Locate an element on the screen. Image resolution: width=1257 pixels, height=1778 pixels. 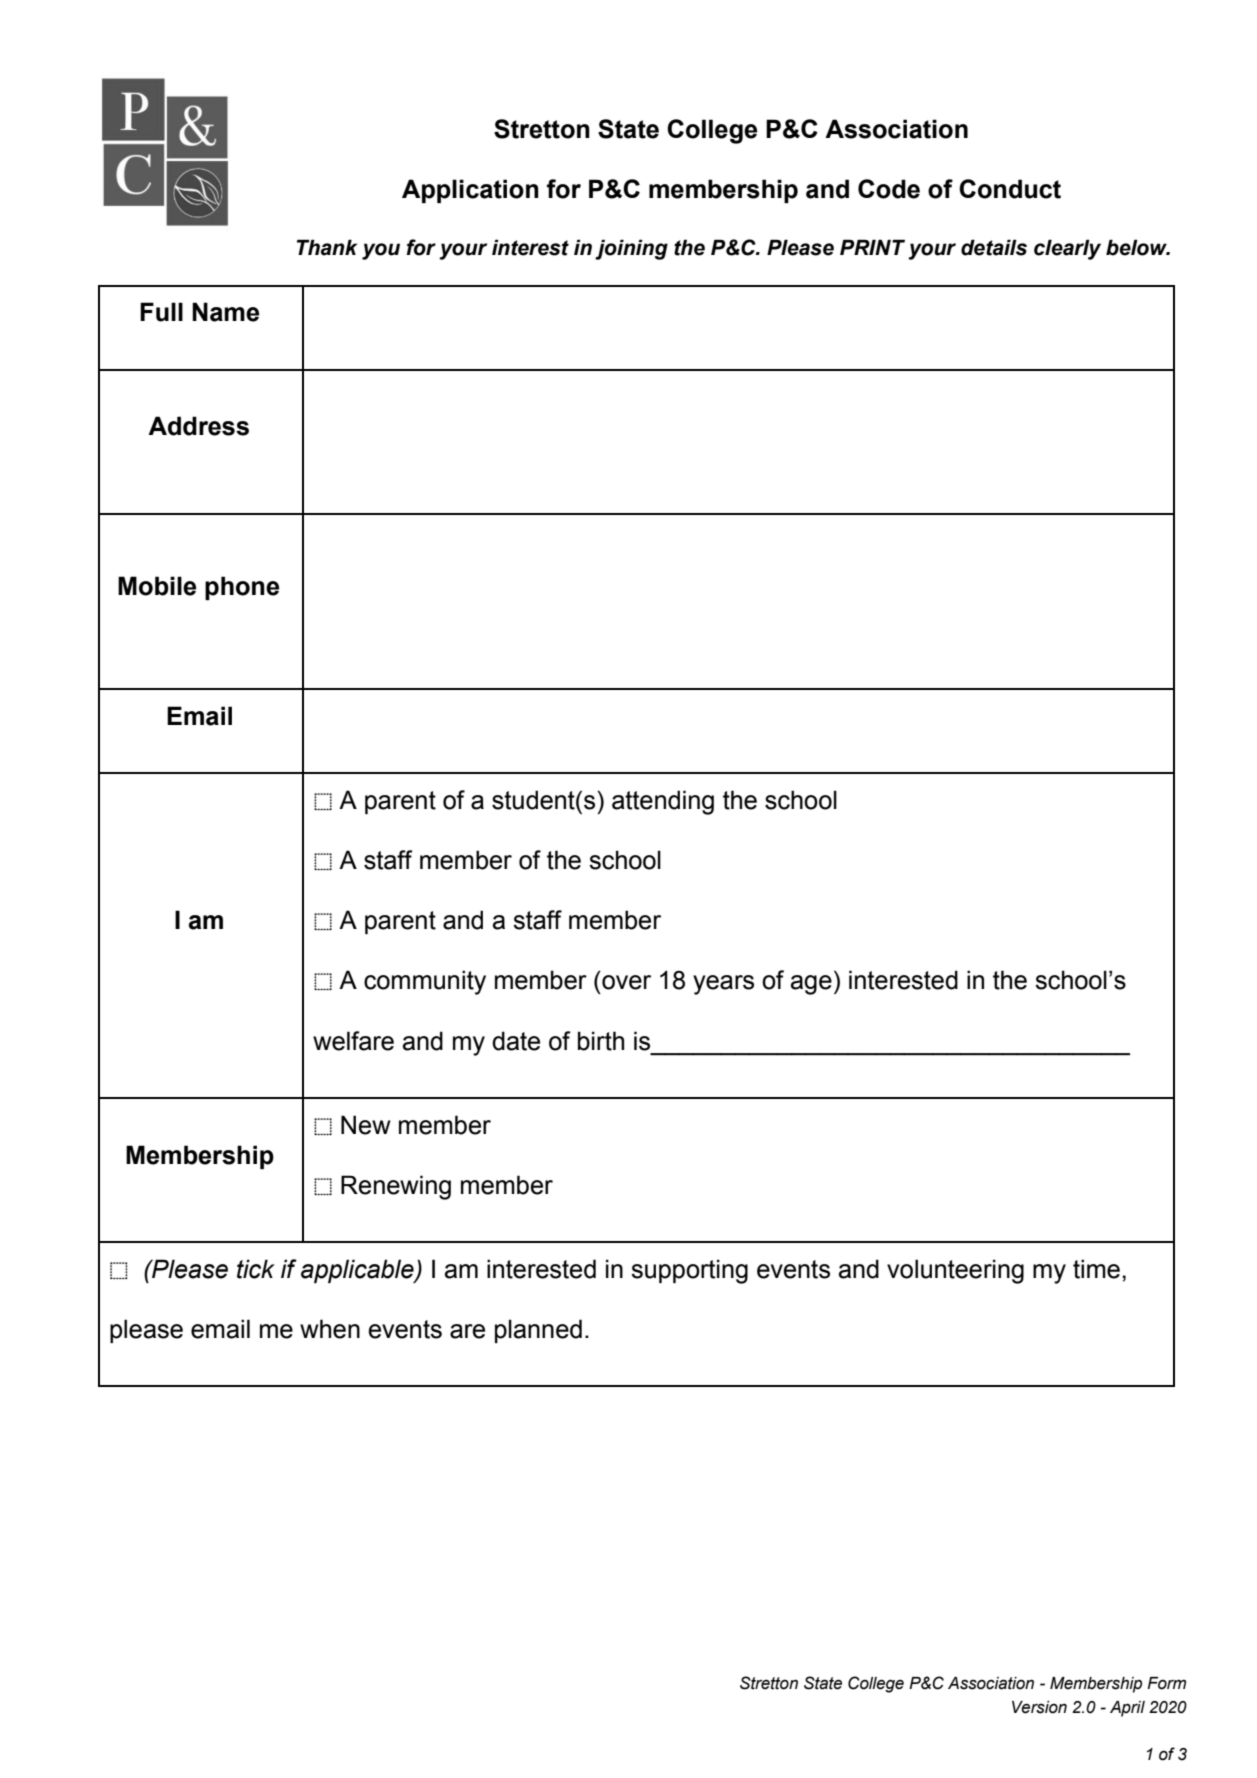
welfare is located at coordinates (353, 1041).
